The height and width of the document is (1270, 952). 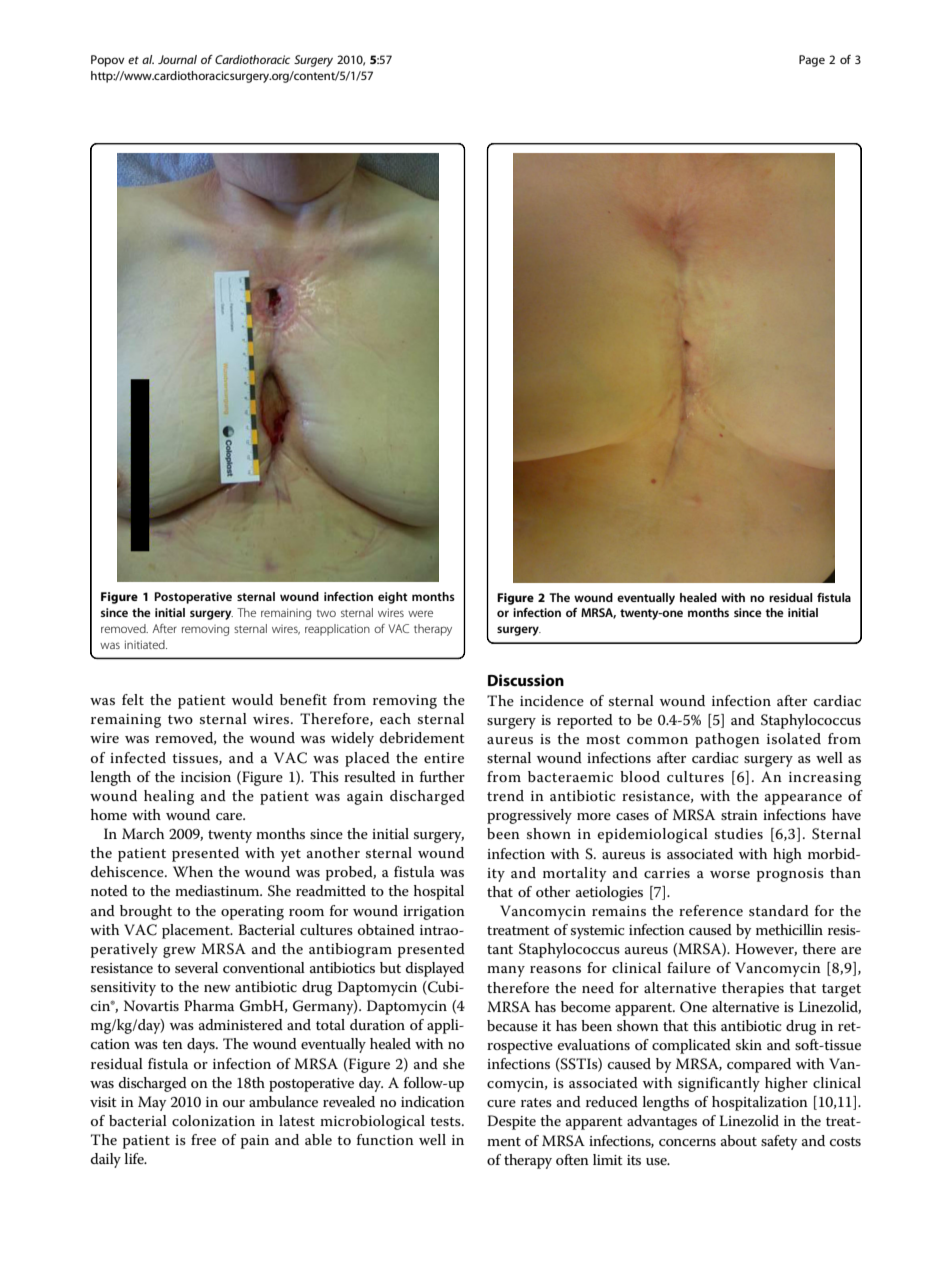 I want to click on Journal, so click(x=177, y=59).
